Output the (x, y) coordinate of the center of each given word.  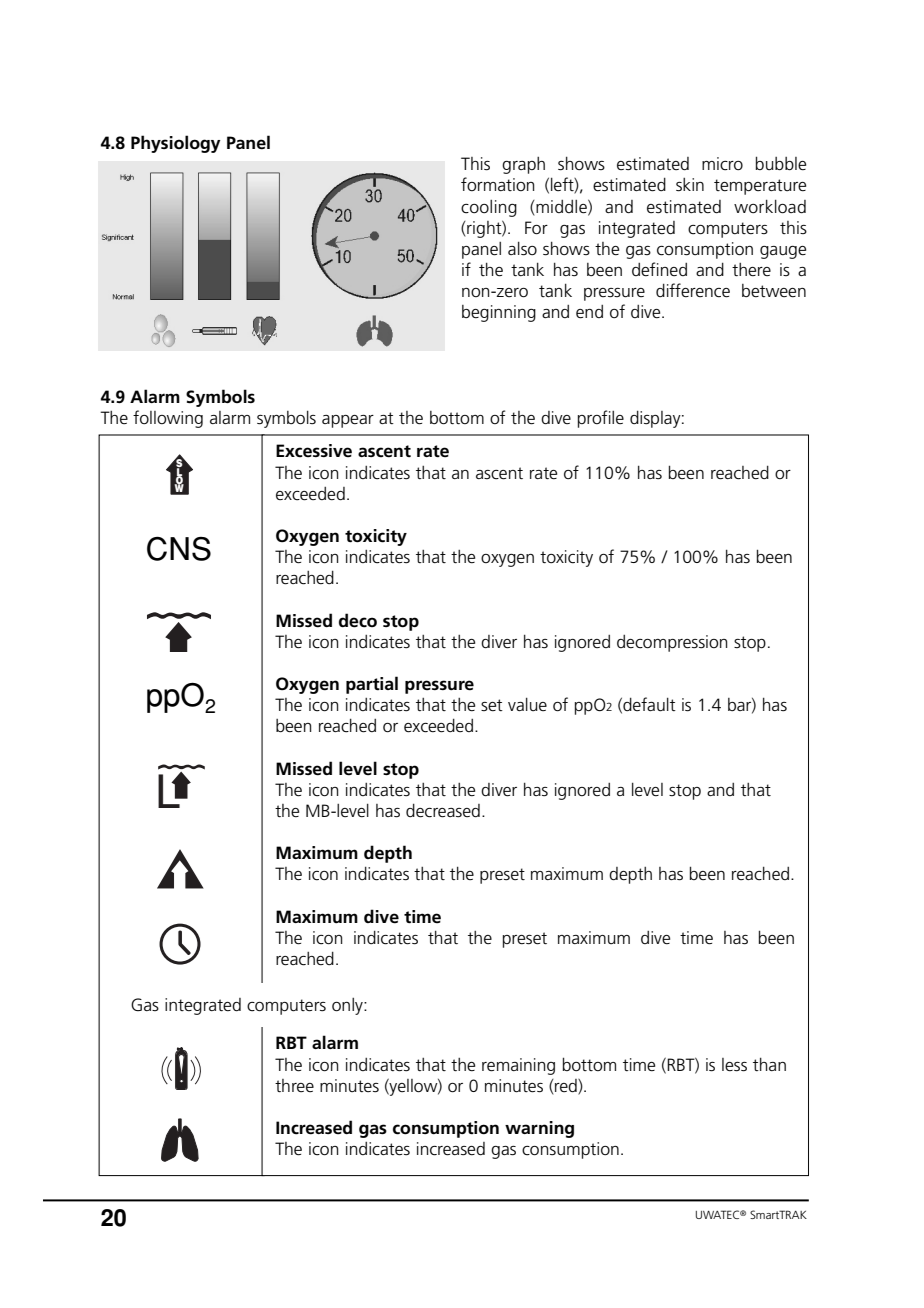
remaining (518, 1066)
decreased (443, 810)
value (527, 704)
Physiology (175, 144)
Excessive (314, 451)
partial (372, 685)
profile (601, 419)
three (294, 1086)
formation (498, 184)
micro (722, 164)
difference (693, 290)
